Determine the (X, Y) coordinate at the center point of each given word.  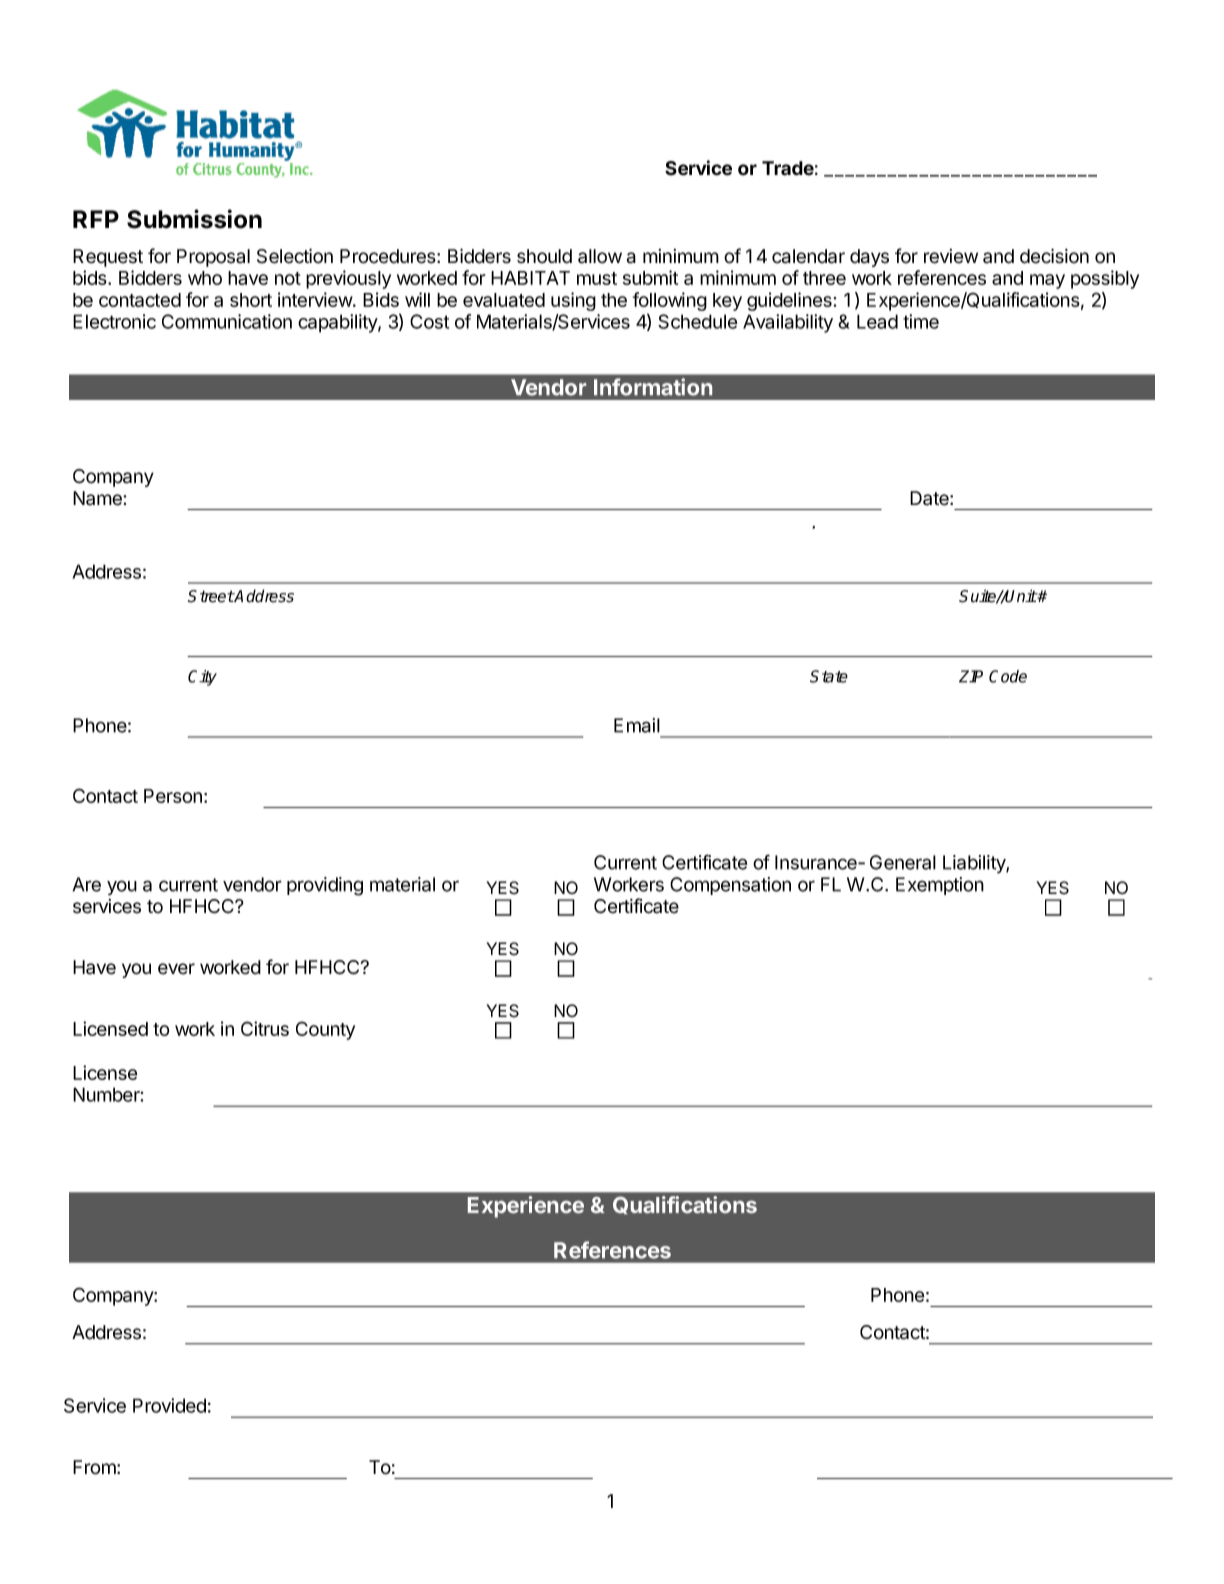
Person (173, 796)
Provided (169, 1405)
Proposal (213, 258)
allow (600, 256)
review (951, 256)
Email (637, 725)
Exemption (940, 886)
